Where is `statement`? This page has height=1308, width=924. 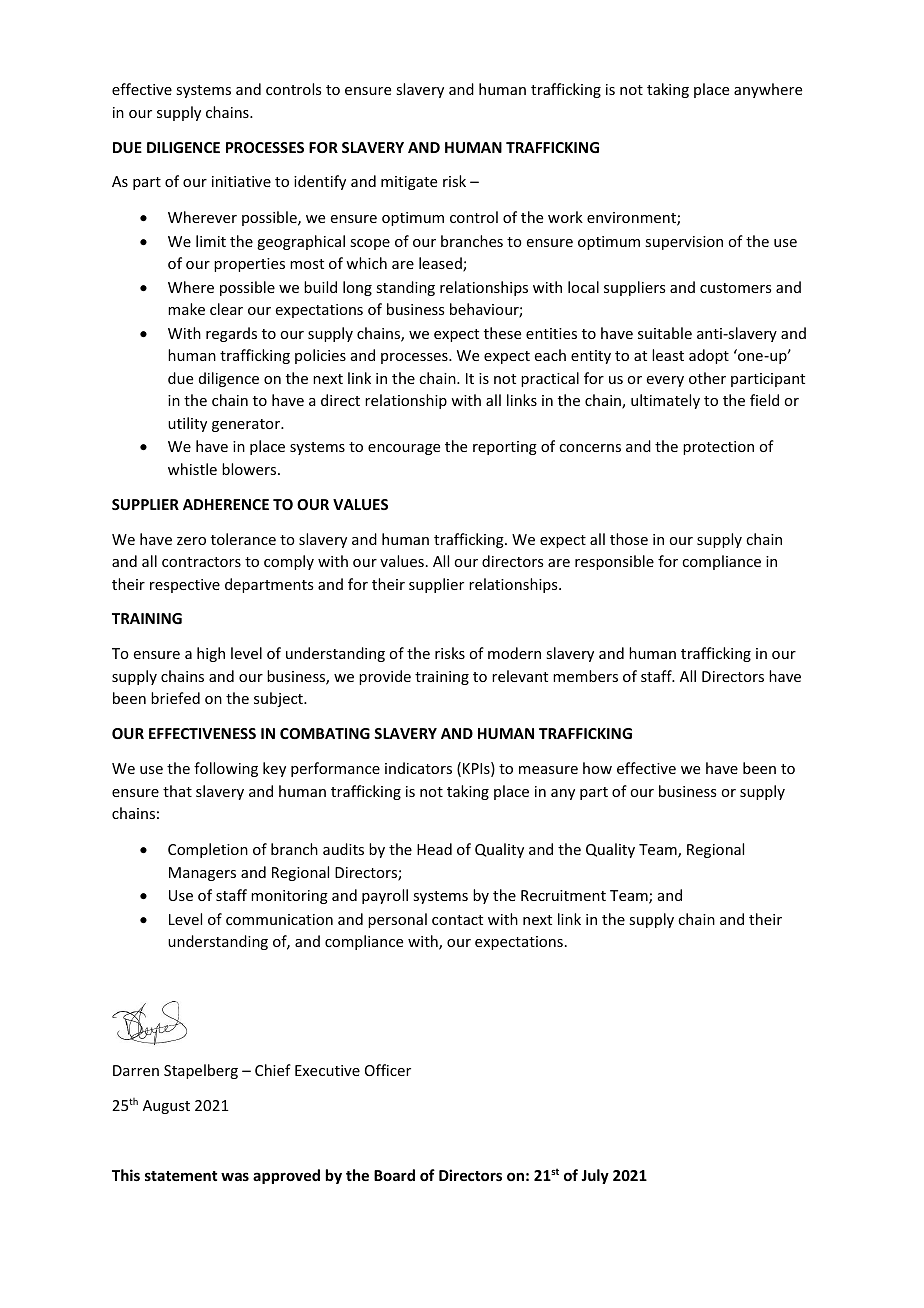 statement is located at coordinates (181, 1176).
